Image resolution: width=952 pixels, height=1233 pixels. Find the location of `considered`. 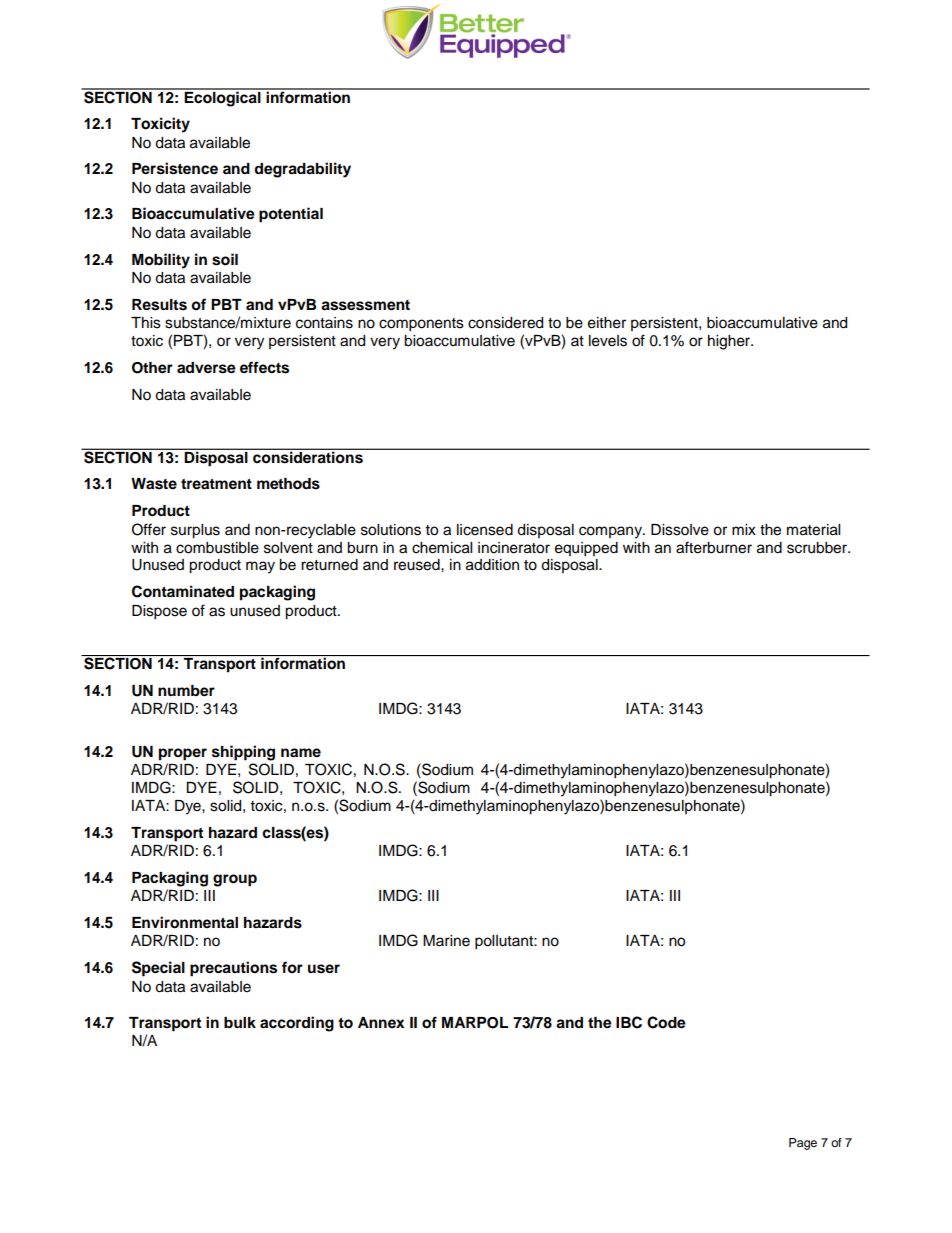

considered is located at coordinates (505, 323).
